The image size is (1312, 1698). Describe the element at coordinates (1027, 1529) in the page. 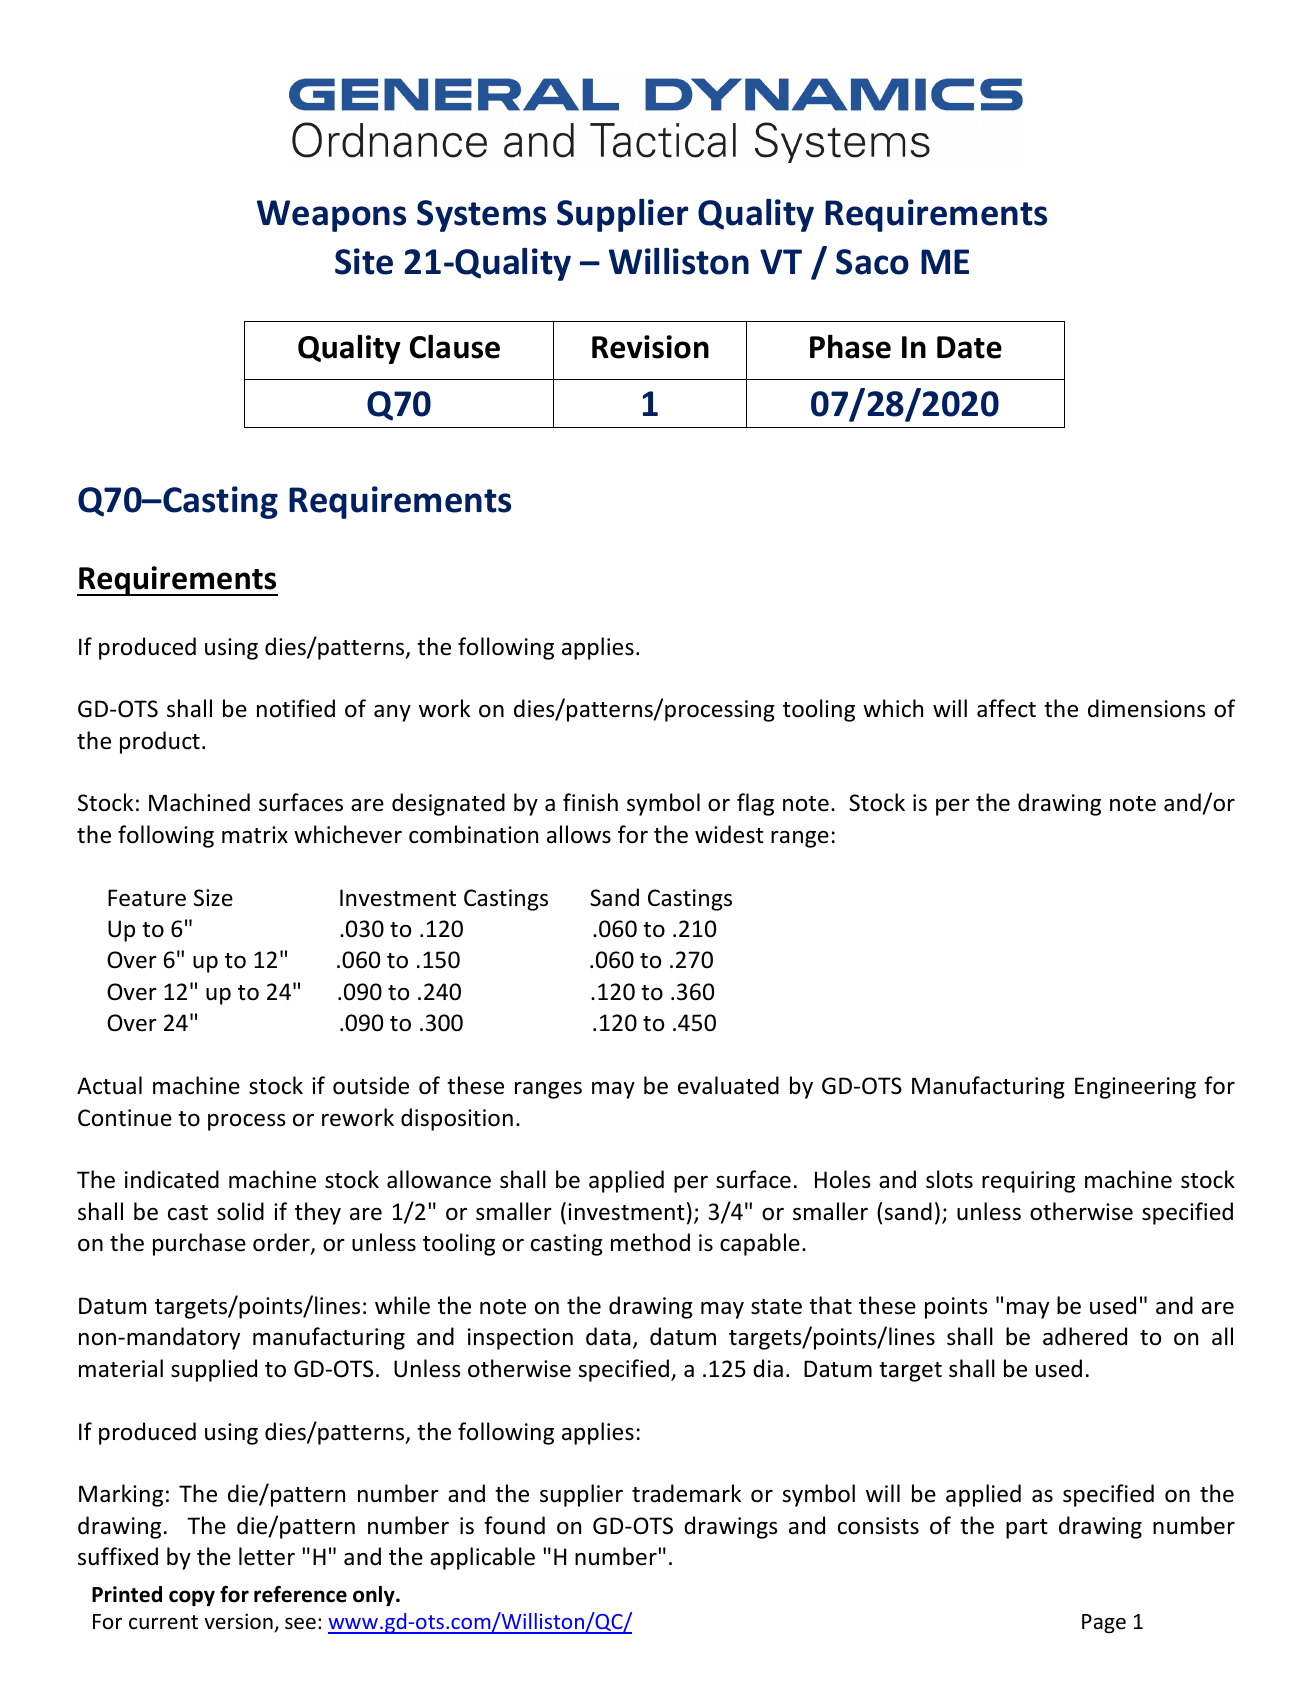

I see `part` at that location.
